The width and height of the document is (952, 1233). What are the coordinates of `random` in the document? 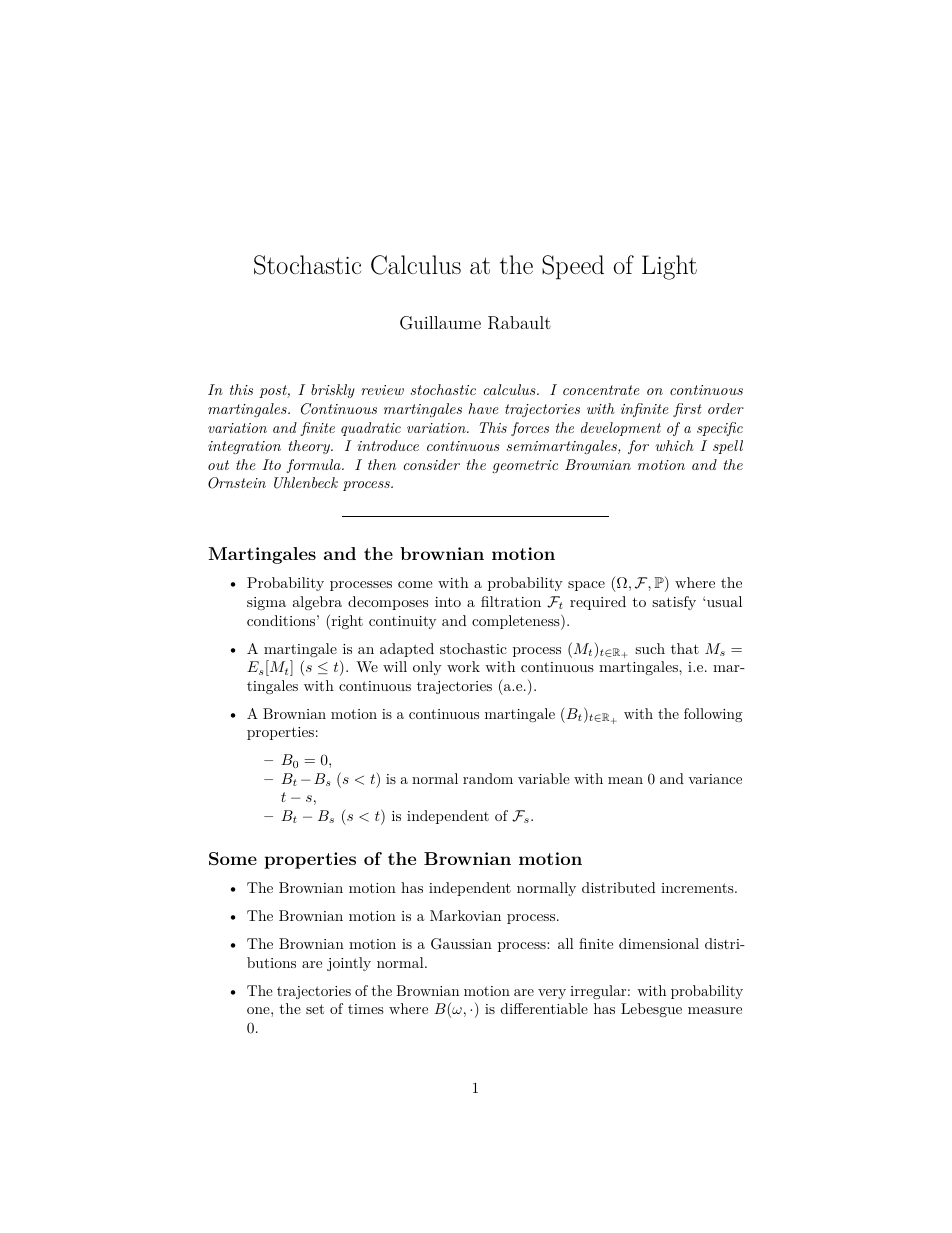 It's located at (488, 778).
